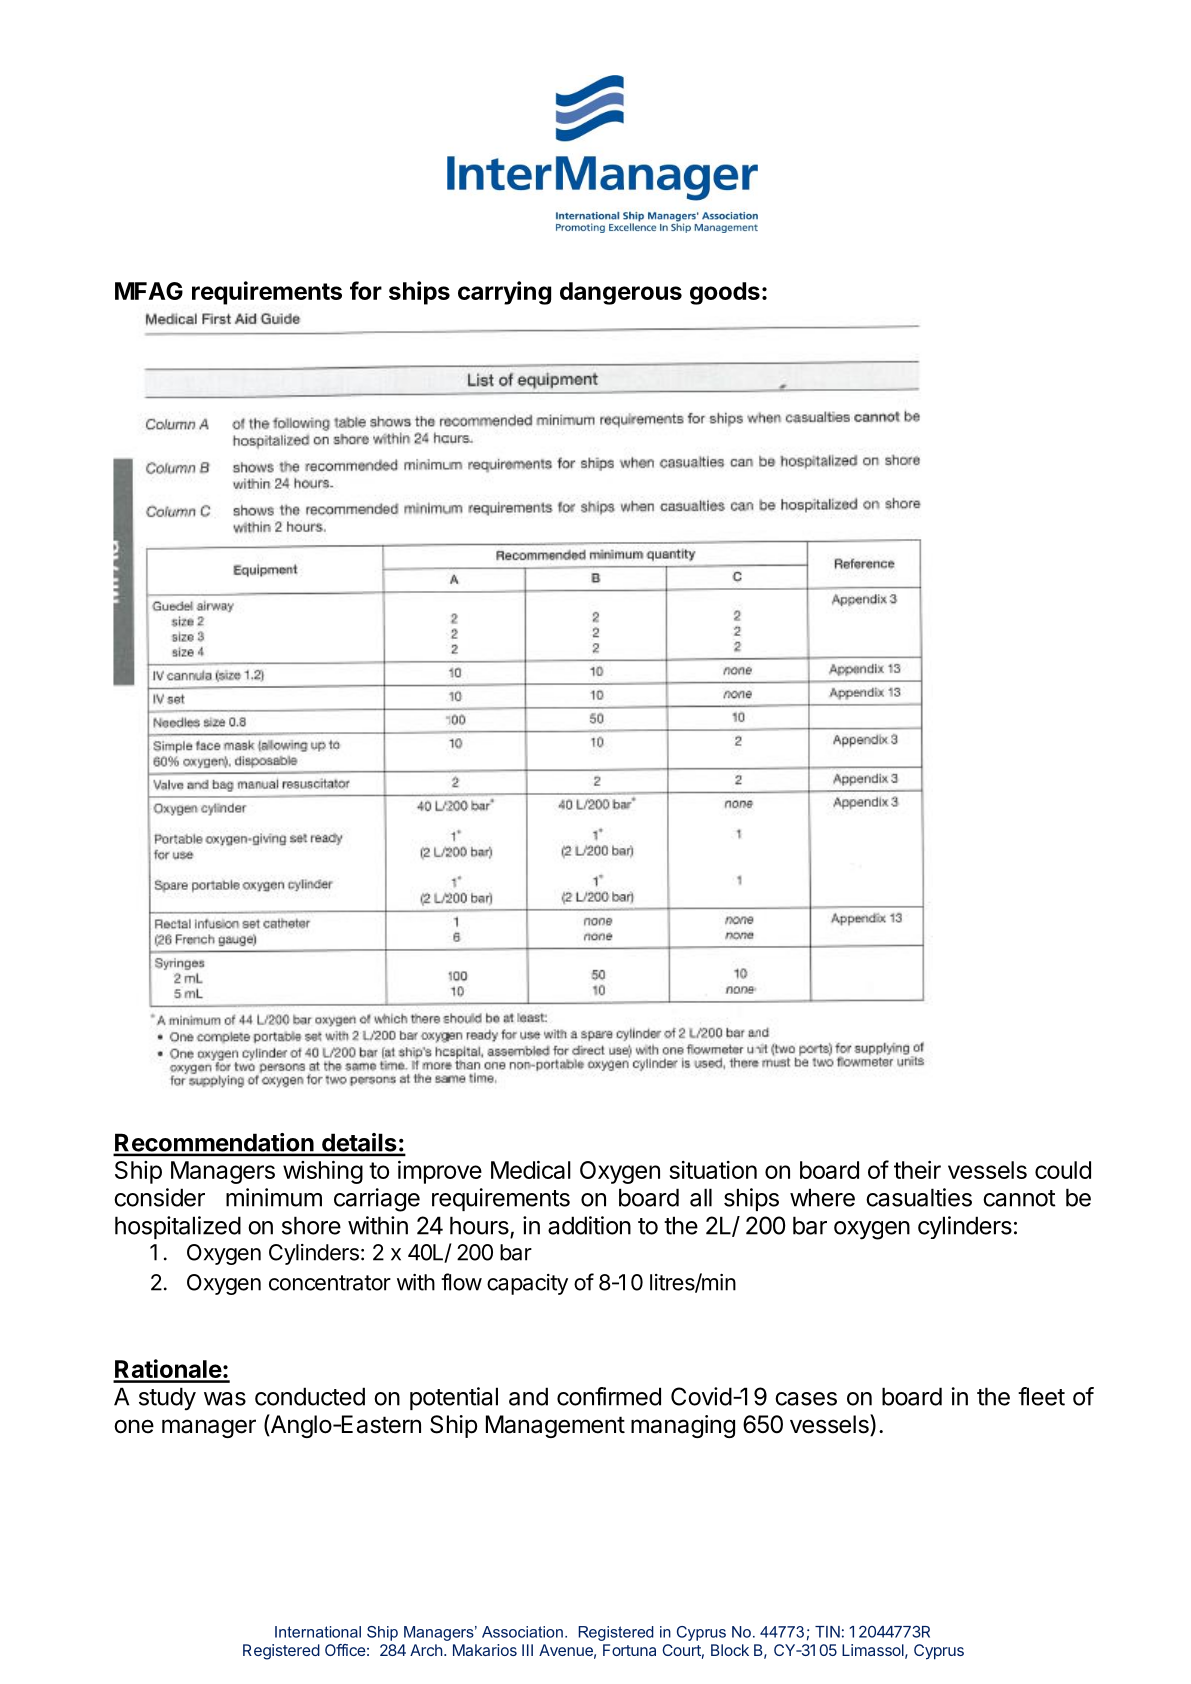 The width and height of the screenshot is (1191, 1684). Describe the element at coordinates (1041, 1396) in the screenshot. I see `fleet` at that location.
